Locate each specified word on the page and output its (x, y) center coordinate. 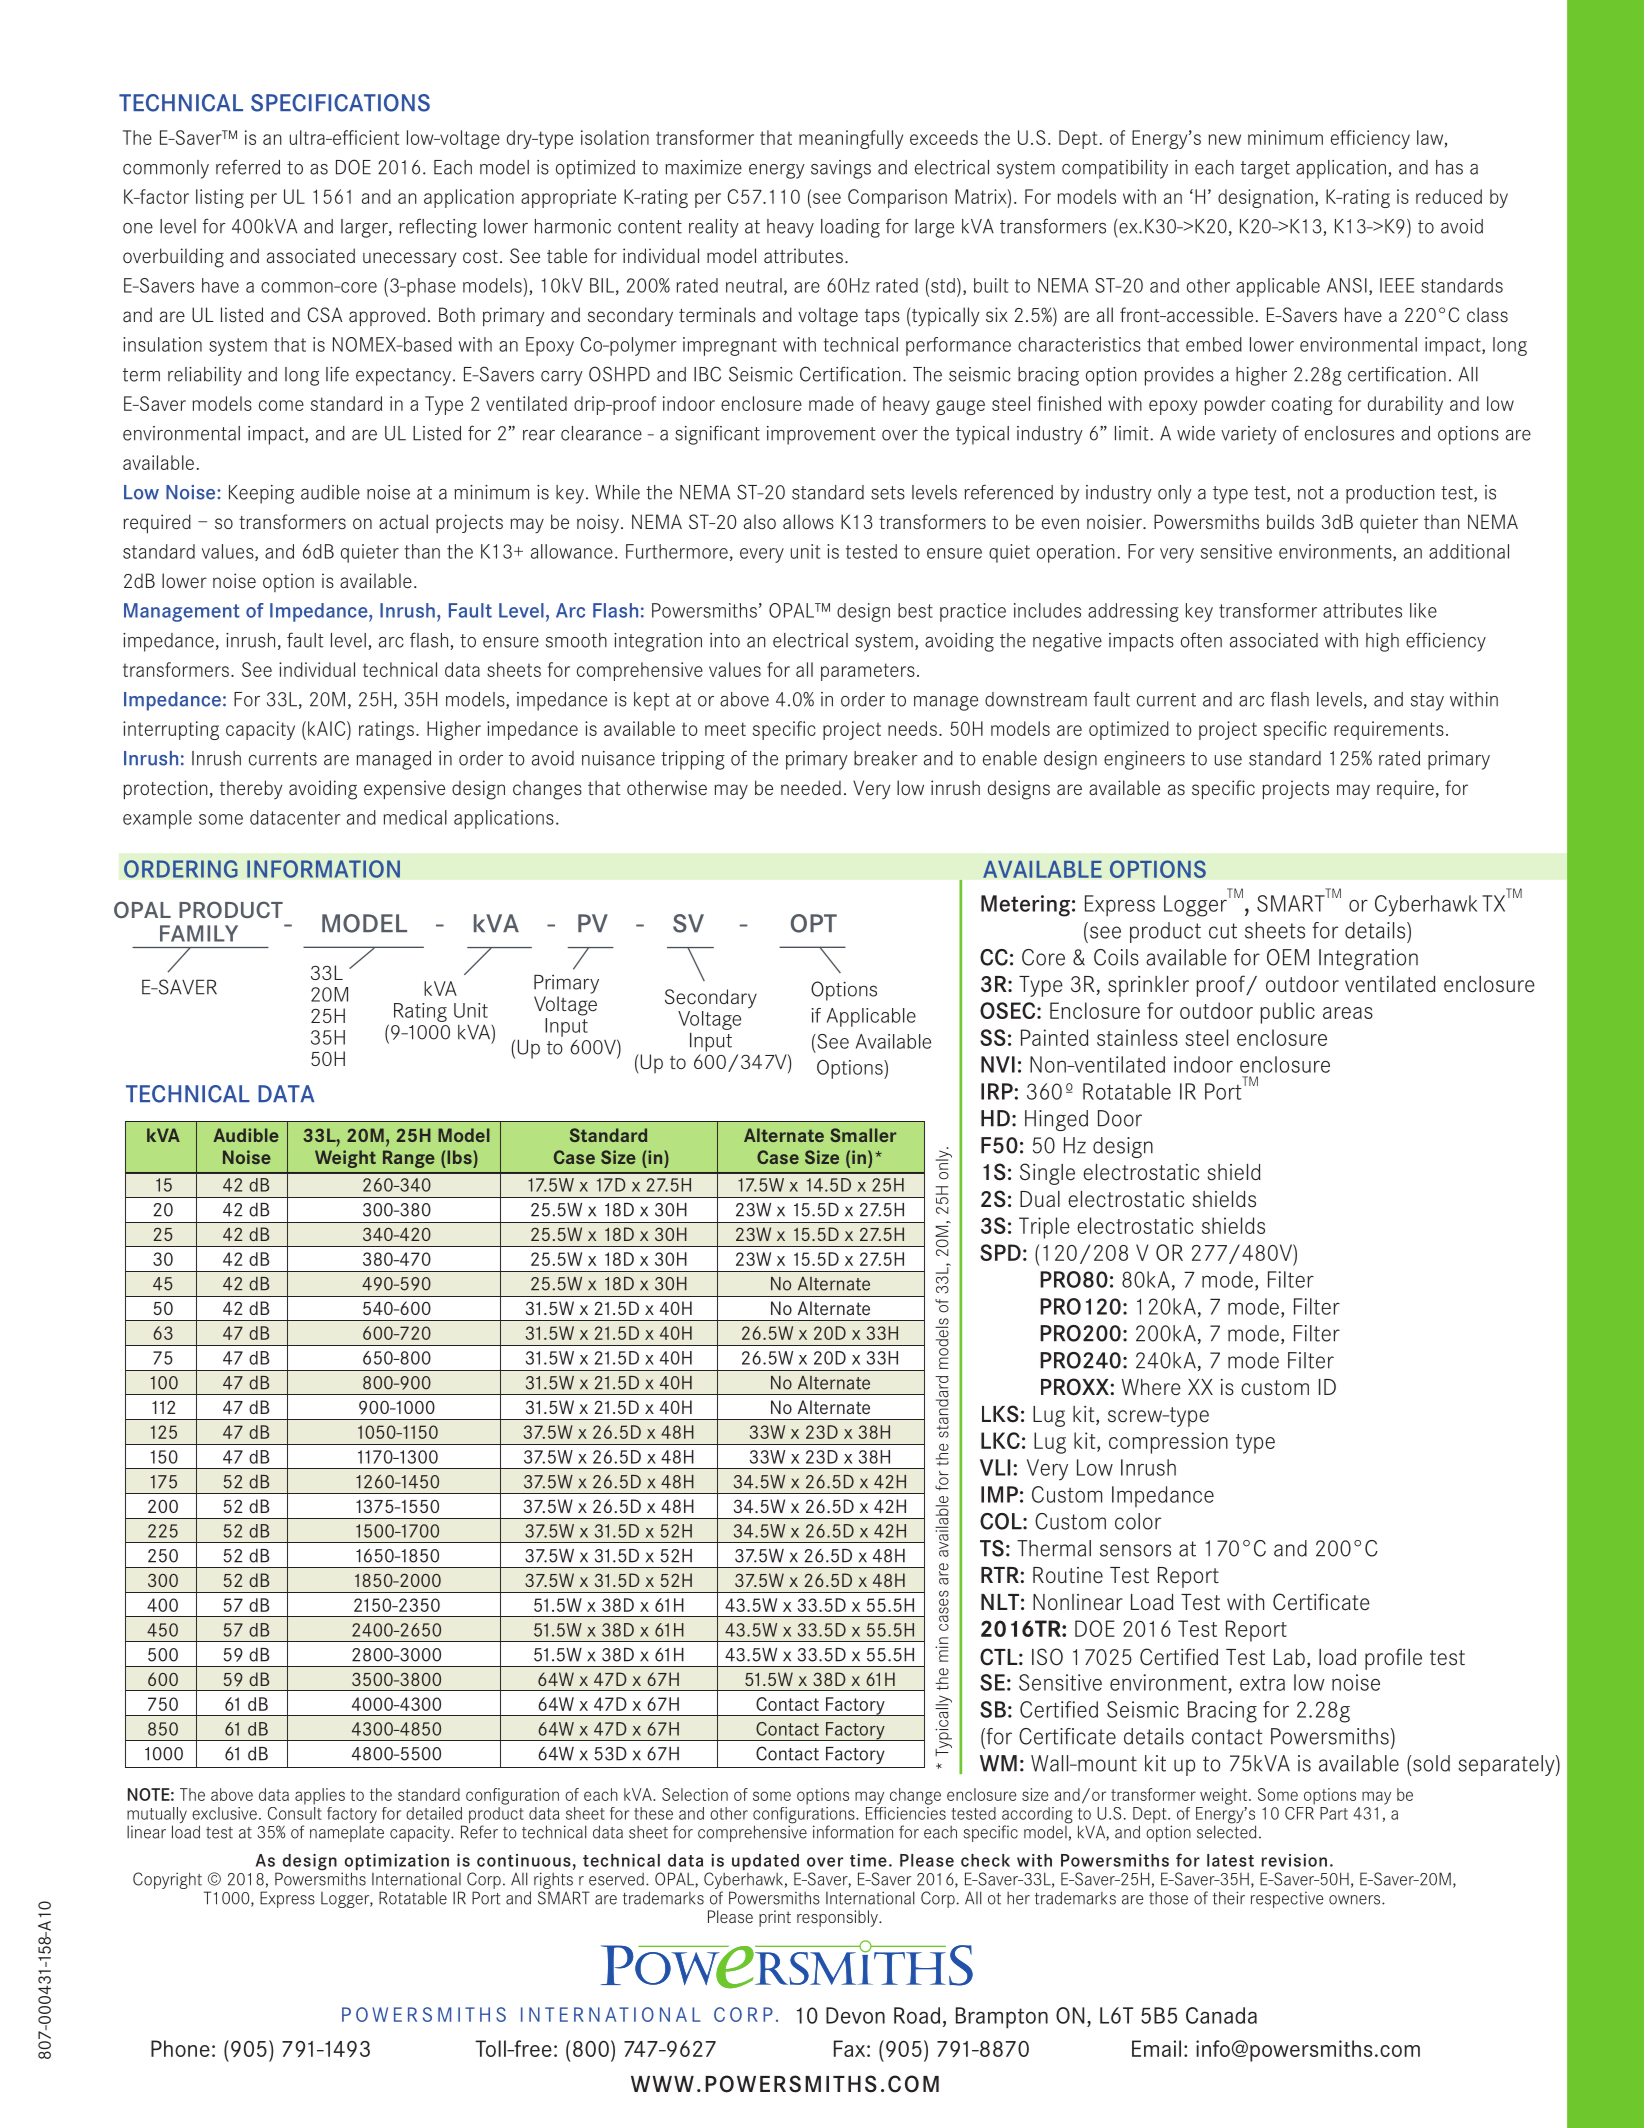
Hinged (1056, 1120)
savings (841, 169)
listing (220, 198)
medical (415, 817)
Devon (855, 2015)
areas (1348, 1013)
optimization (395, 1863)
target (1265, 170)
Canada (1221, 2015)
